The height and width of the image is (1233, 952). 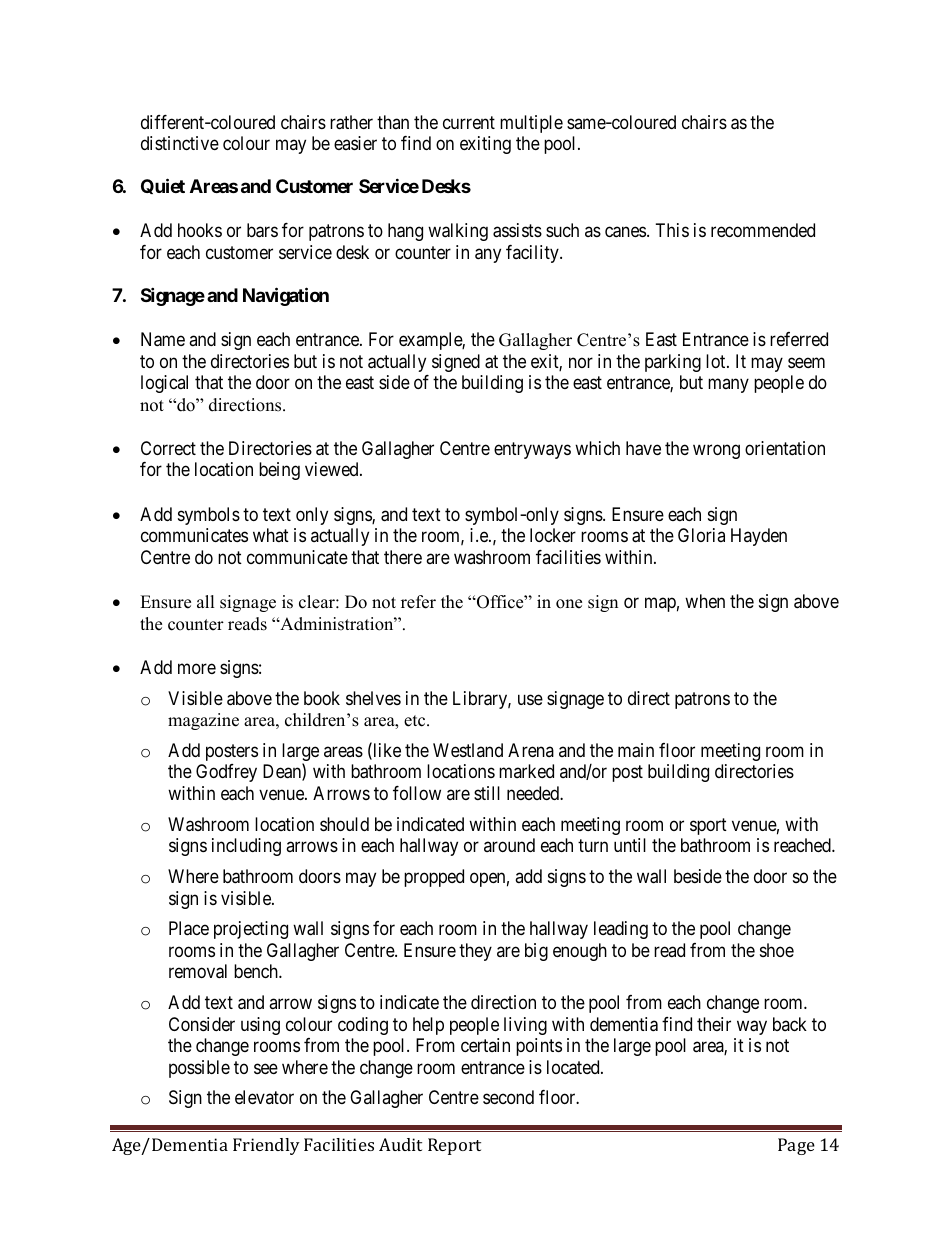 I want to click on second, so click(x=508, y=1097).
